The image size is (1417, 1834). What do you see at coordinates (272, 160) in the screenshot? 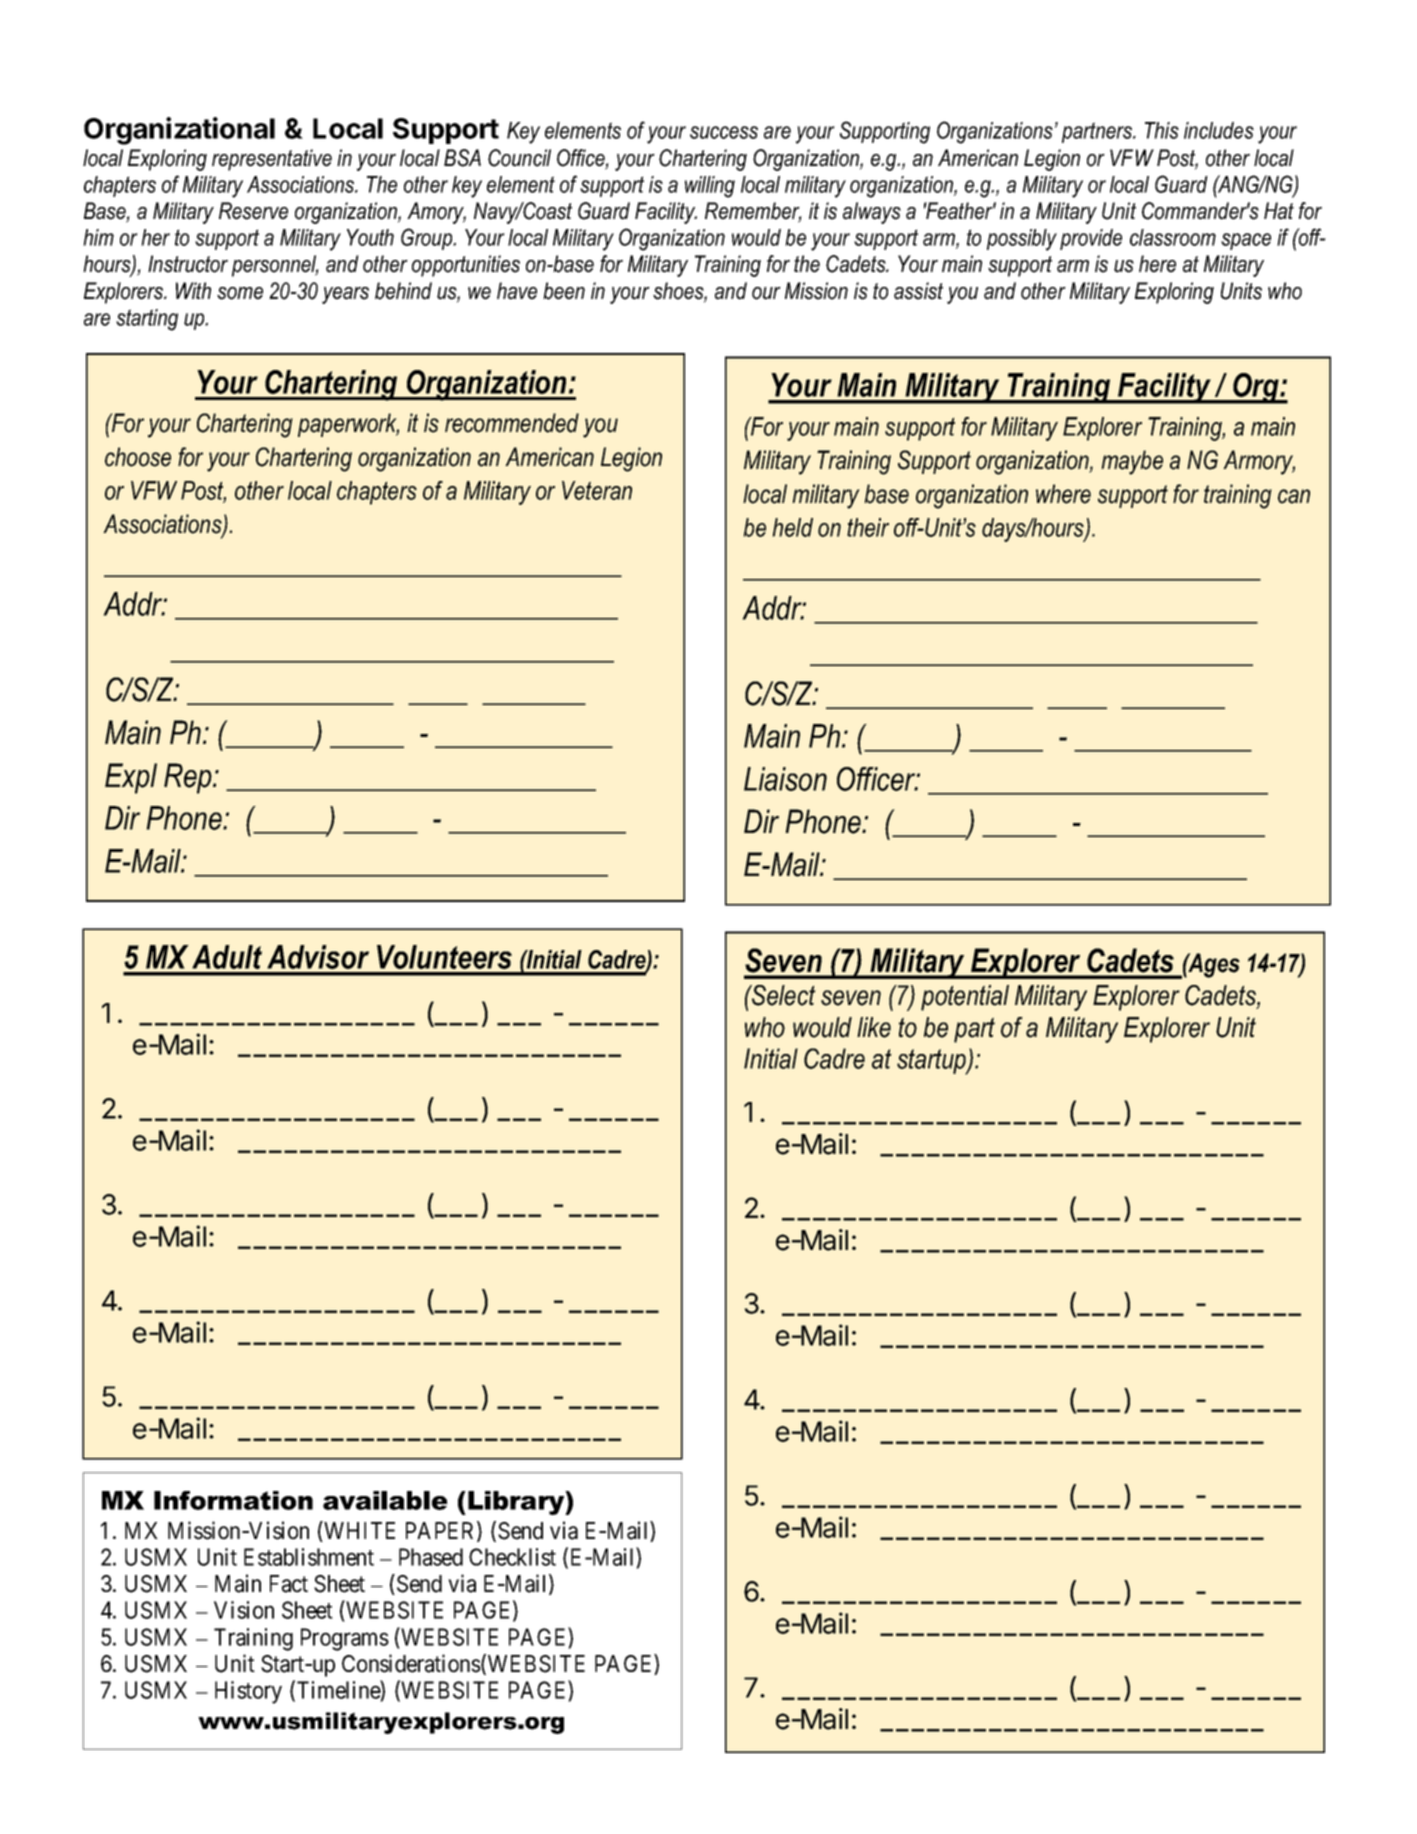
I see `representative` at bounding box center [272, 160].
